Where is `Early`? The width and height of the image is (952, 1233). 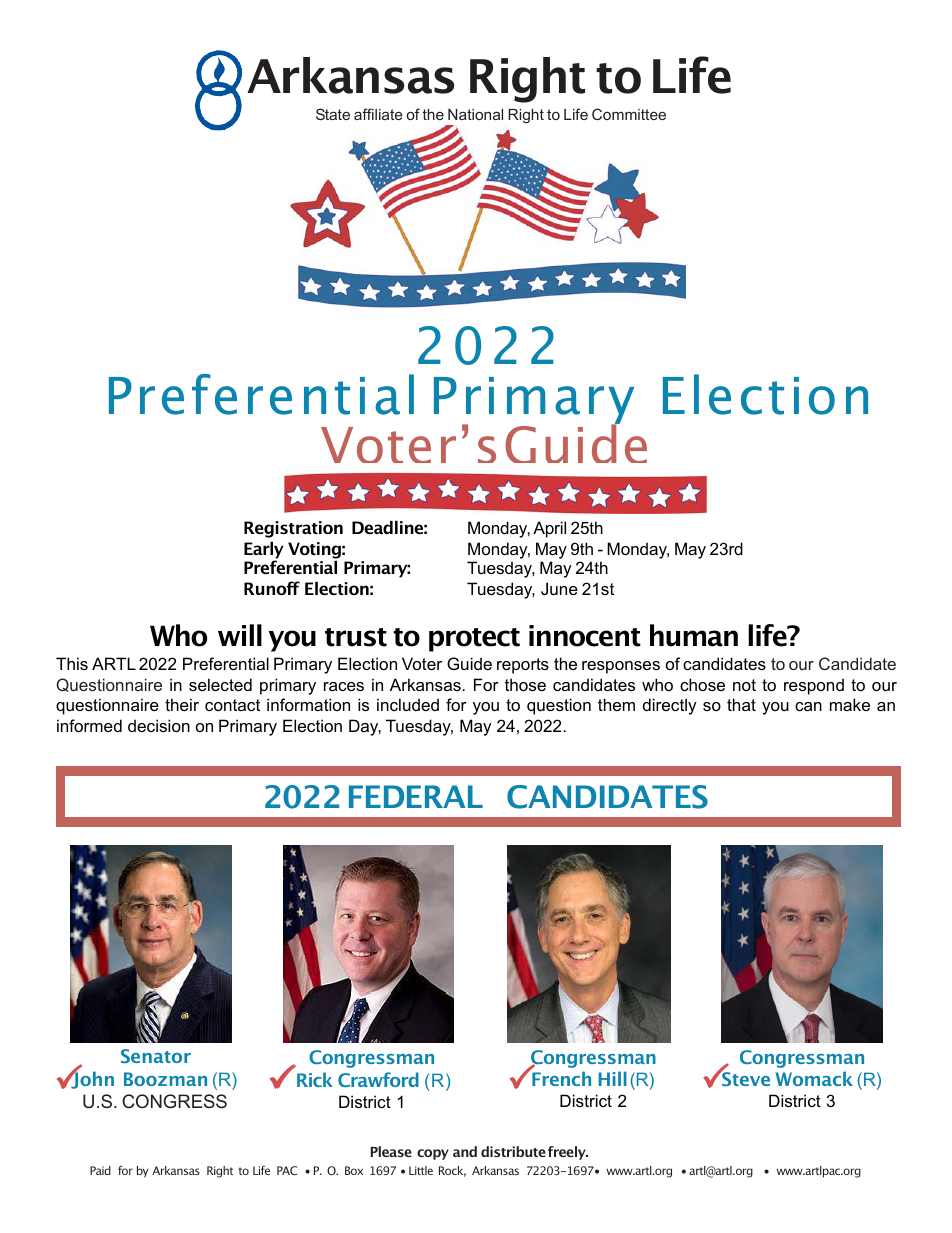 Early is located at coordinates (264, 551).
